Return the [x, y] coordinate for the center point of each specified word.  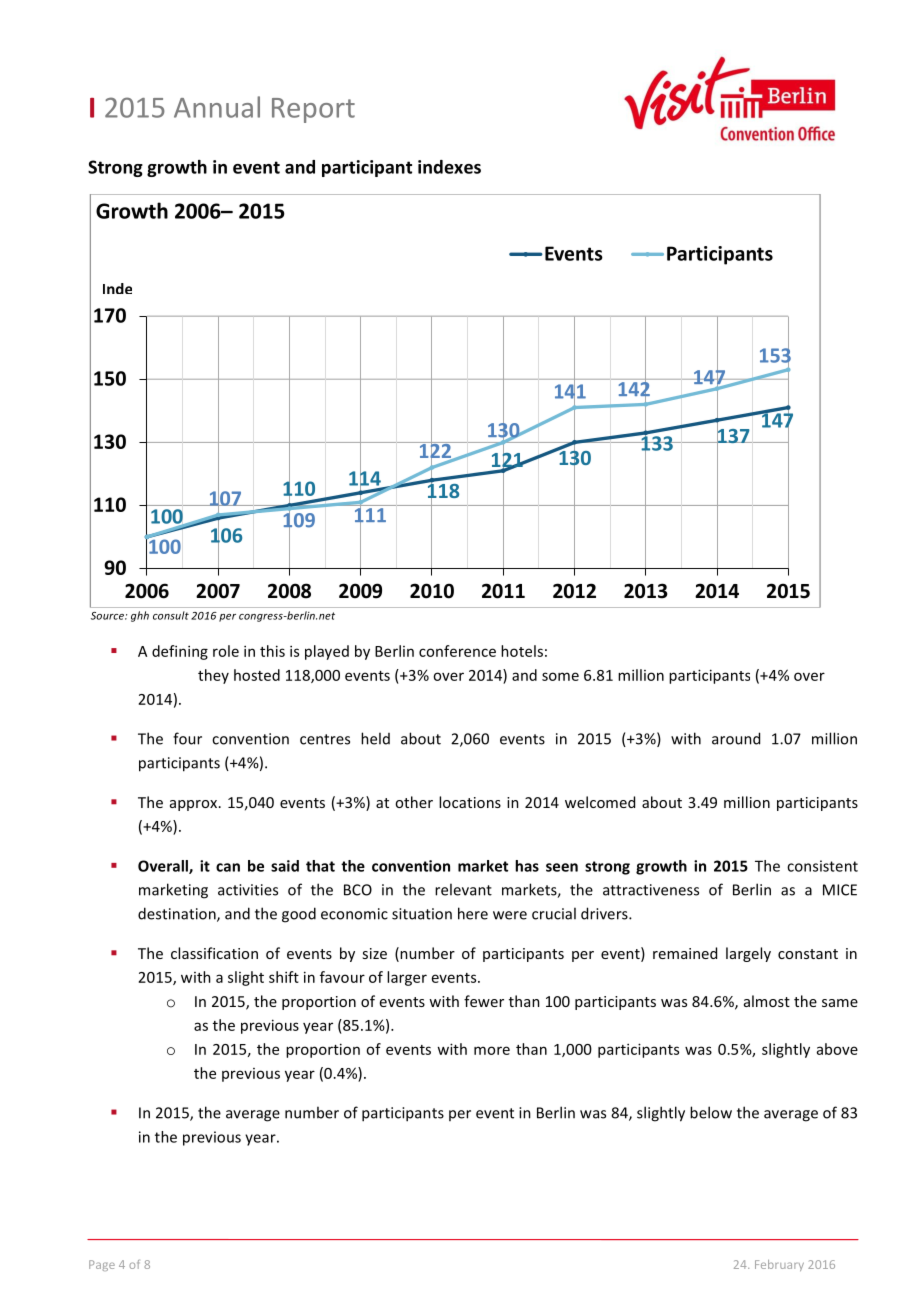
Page [102, 1265]
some [560, 676]
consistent [822, 866]
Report [313, 110]
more [492, 1050]
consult [171, 615]
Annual [217, 107]
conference [457, 651]
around [736, 738]
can [228, 867]
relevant [463, 889]
